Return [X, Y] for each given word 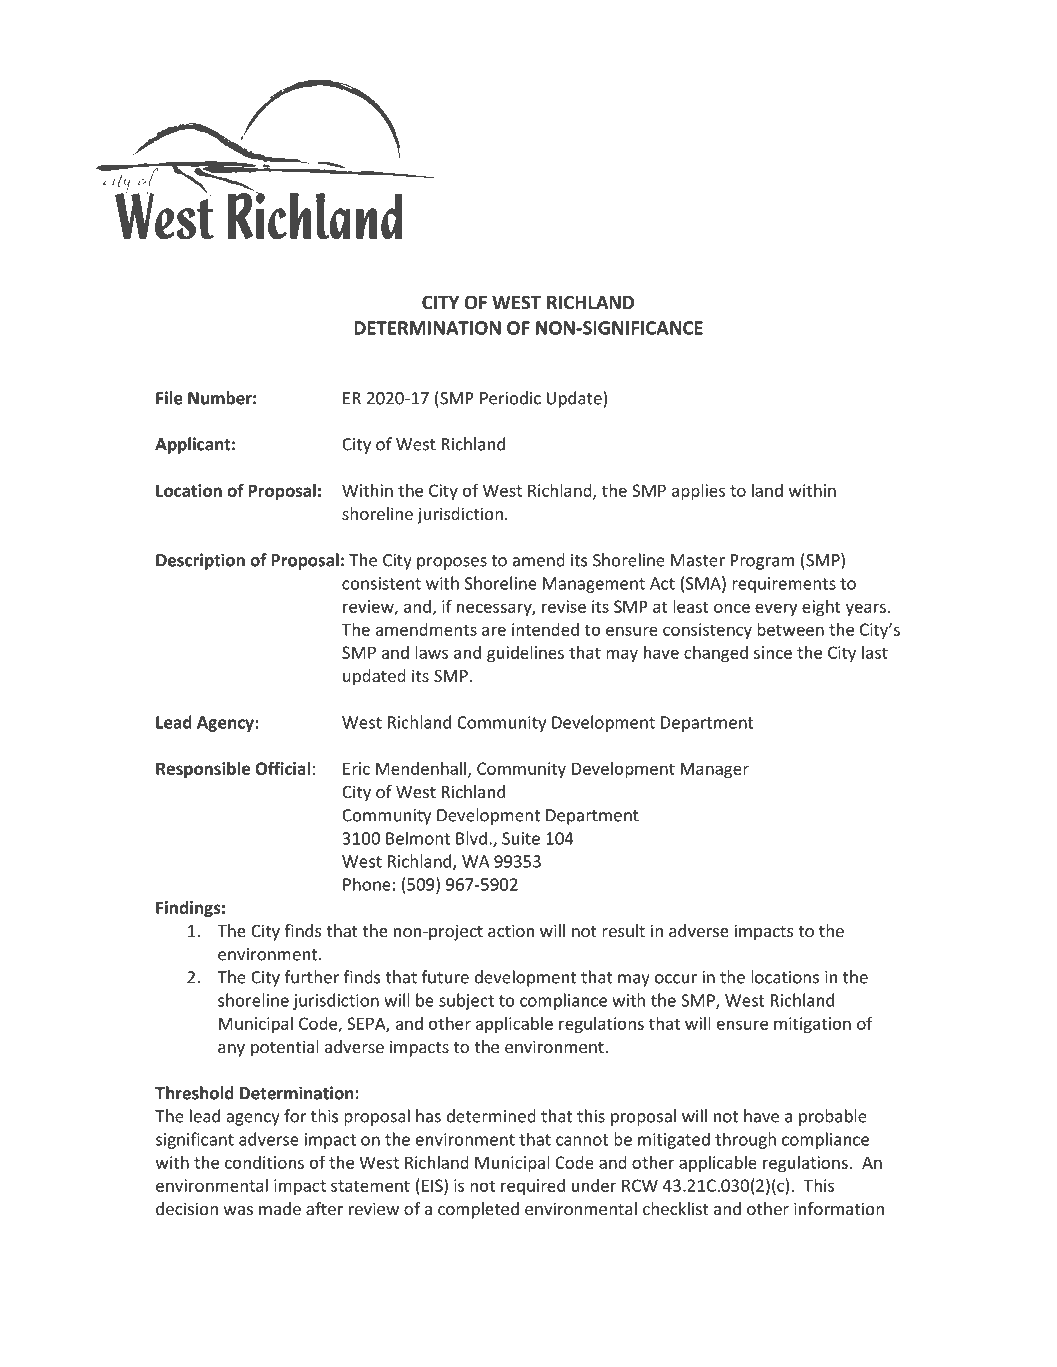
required [533, 1187]
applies [698, 491]
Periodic [510, 398]
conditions [264, 1162]
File [169, 398]
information [839, 1208]
